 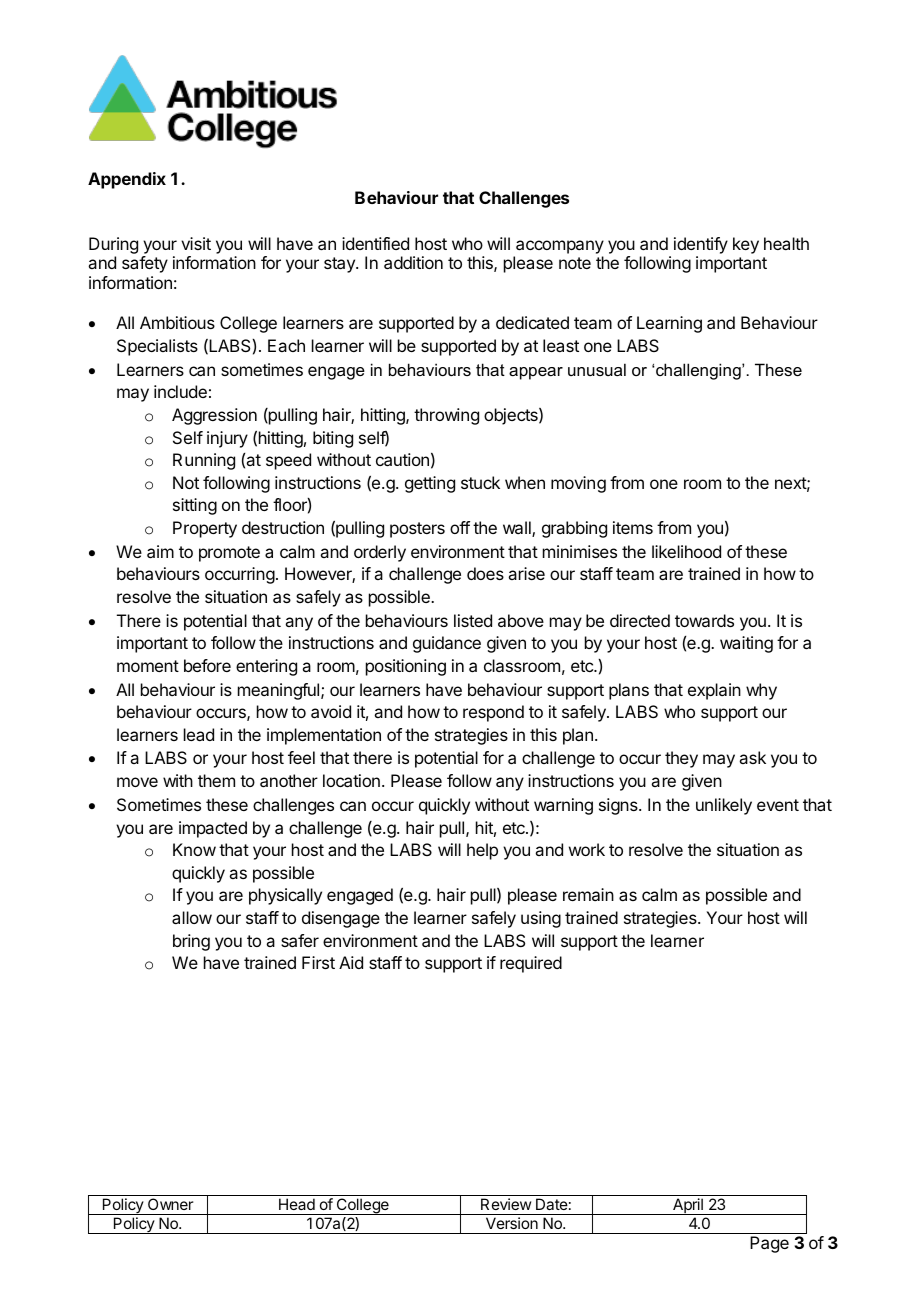 What do you see at coordinates (531, 964) in the screenshot?
I see `required` at bounding box center [531, 964].
